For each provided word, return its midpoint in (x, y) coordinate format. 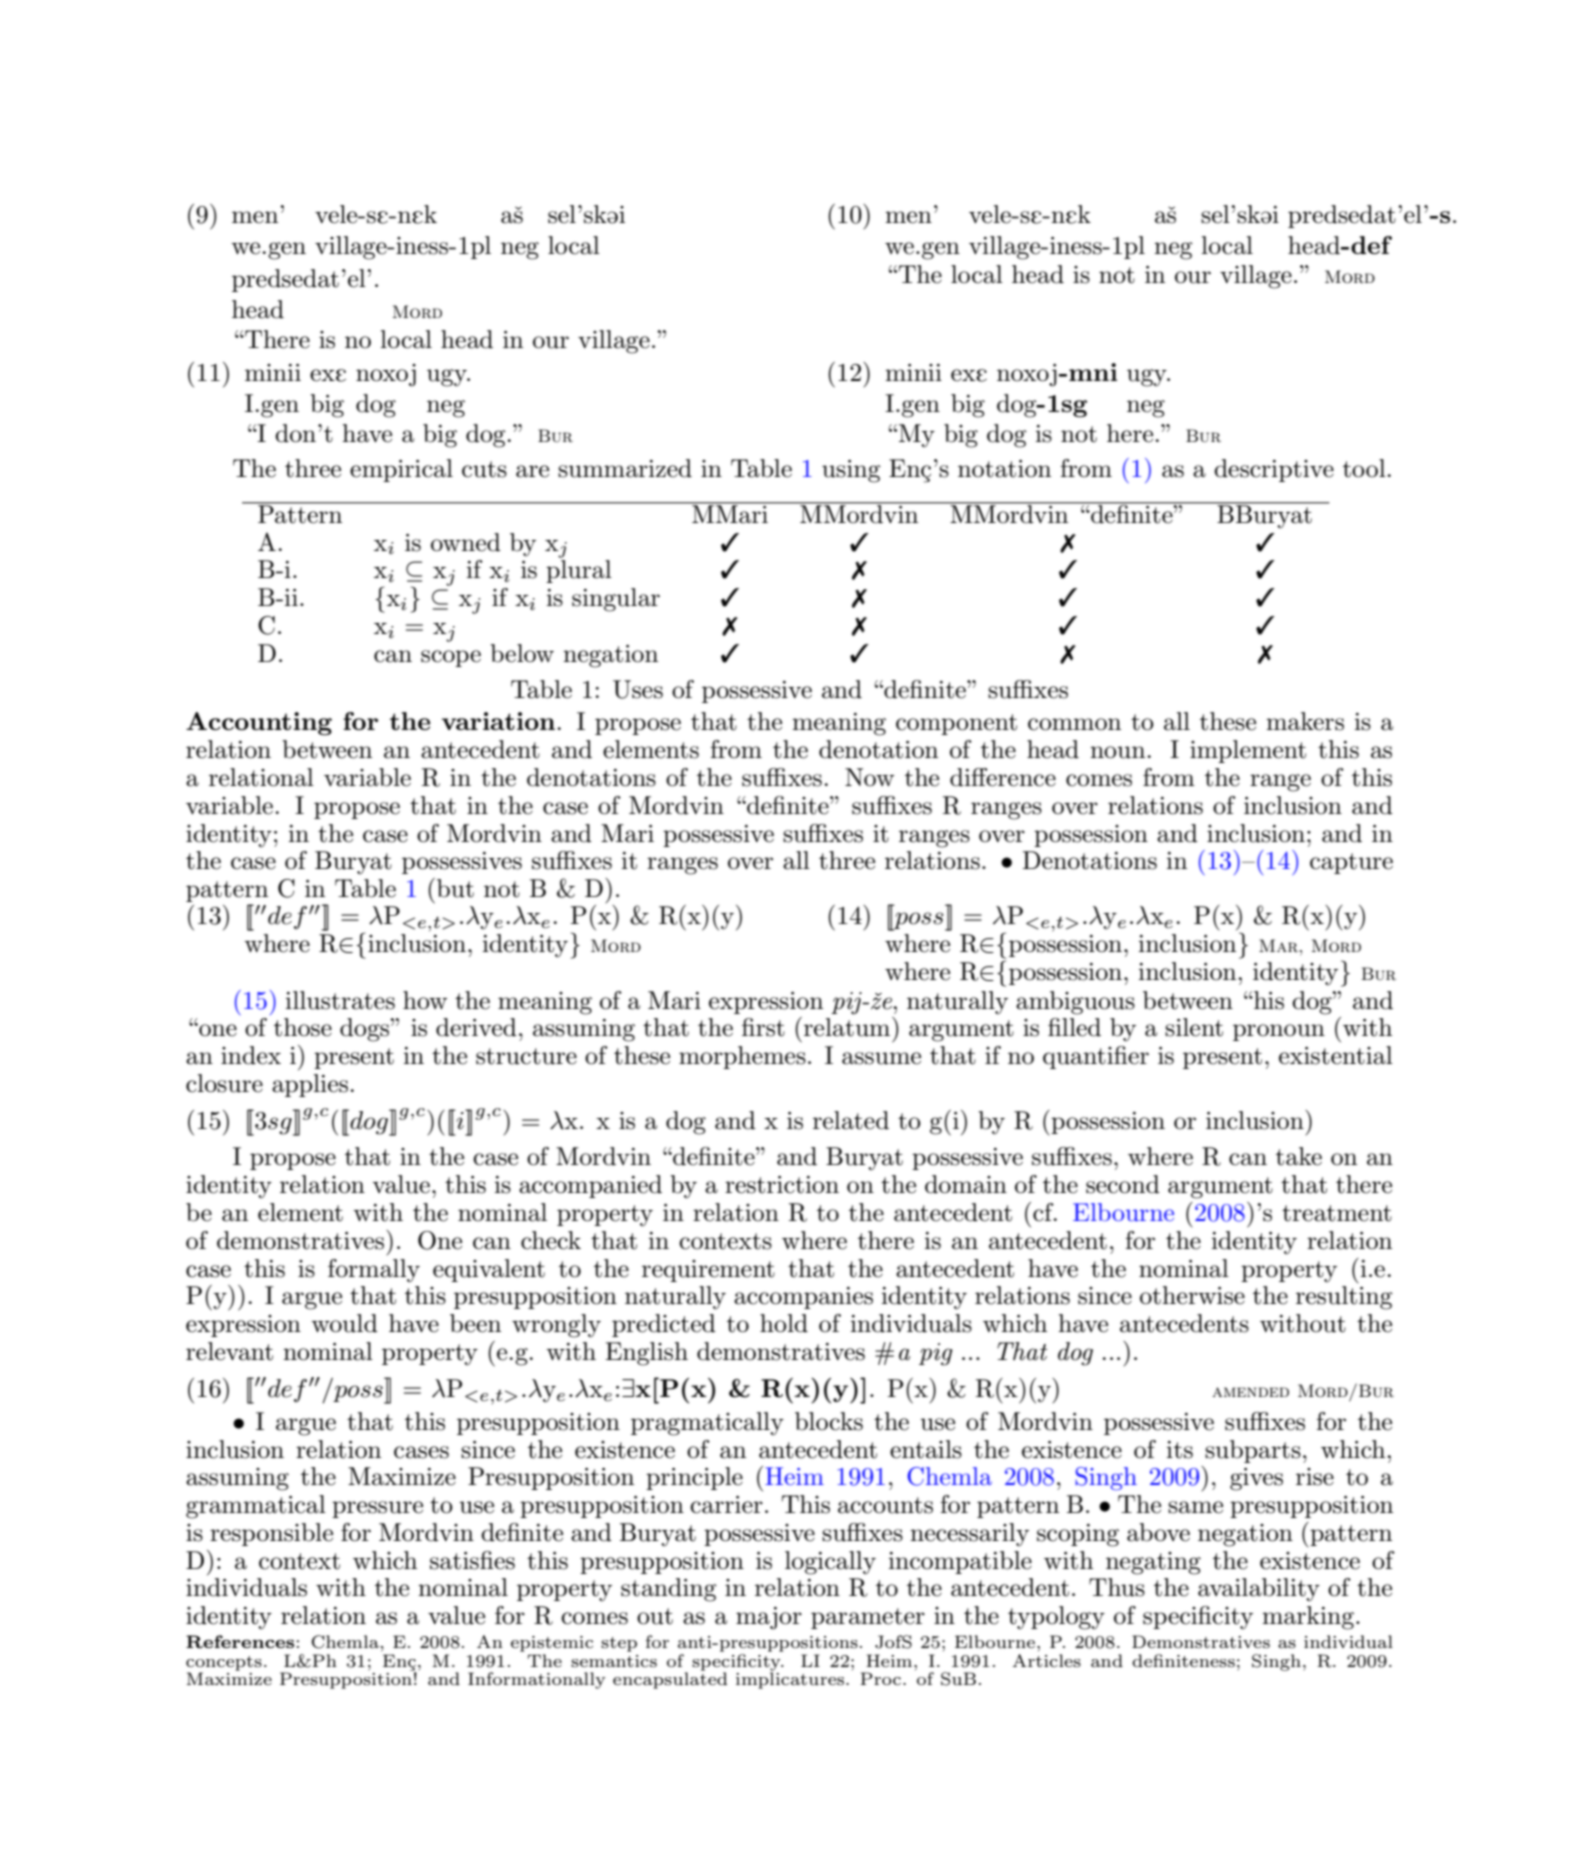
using (851, 471)
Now (869, 777)
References (240, 1642)
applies (311, 1085)
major (769, 1618)
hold (784, 1323)
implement (1248, 751)
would (344, 1323)
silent (1194, 1027)
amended (1250, 1392)
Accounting (259, 723)
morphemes (742, 1057)
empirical (401, 470)
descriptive (1274, 470)
